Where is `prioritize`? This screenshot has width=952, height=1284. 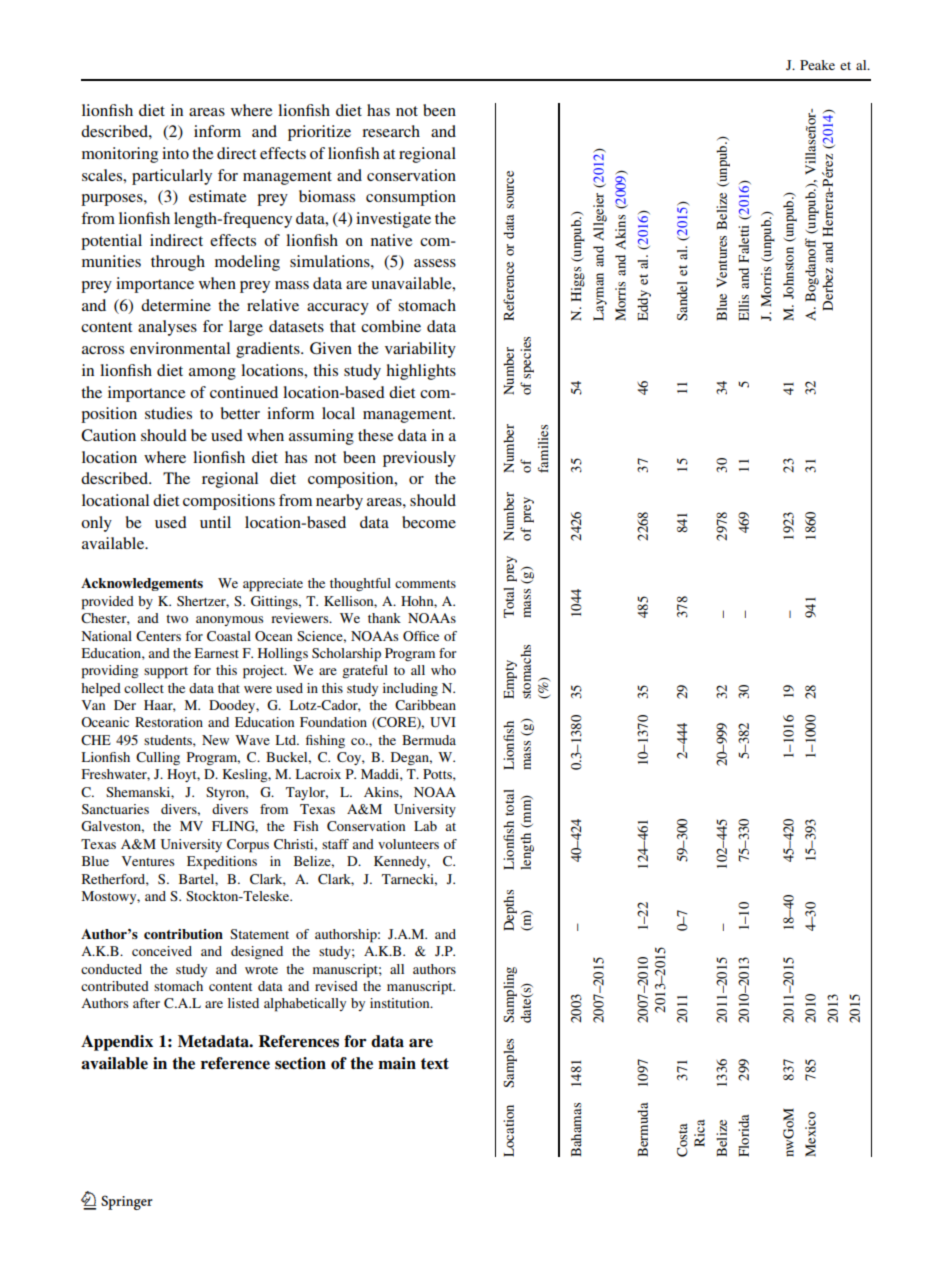
prioritize is located at coordinates (319, 133).
